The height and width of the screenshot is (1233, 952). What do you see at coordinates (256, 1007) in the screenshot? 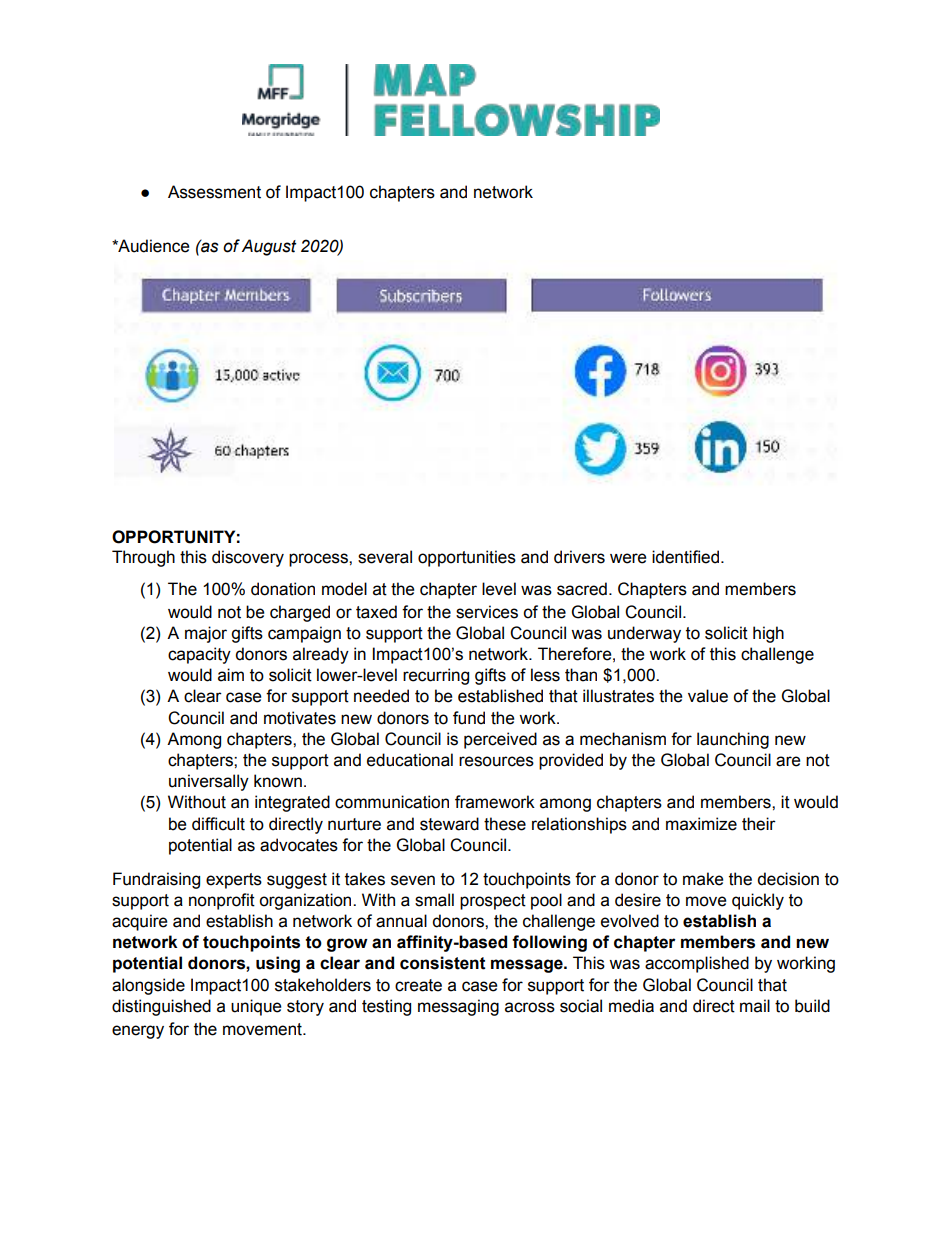
I see `unique` at bounding box center [256, 1007].
